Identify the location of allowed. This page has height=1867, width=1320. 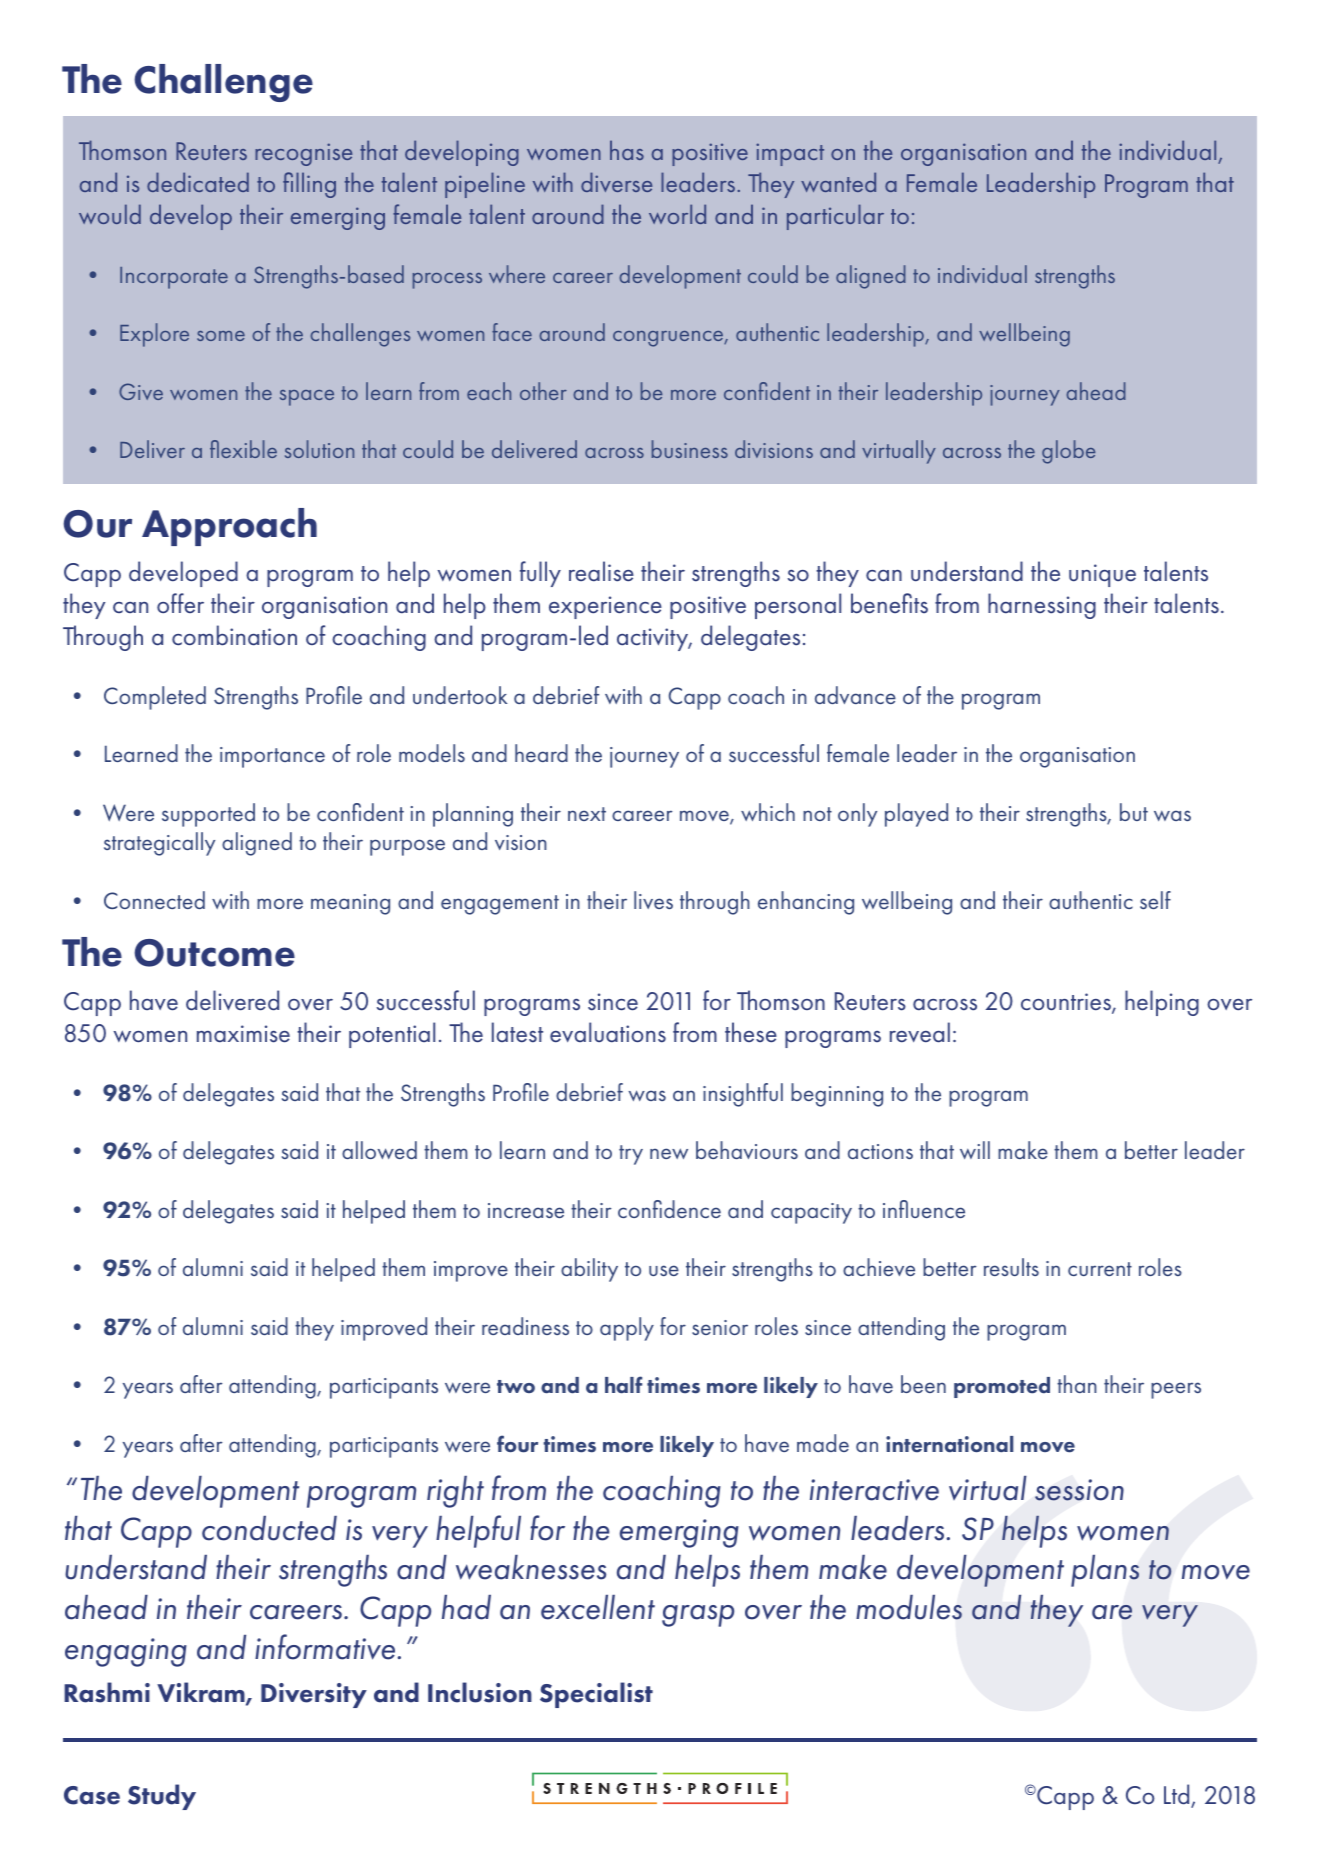
(379, 1150).
